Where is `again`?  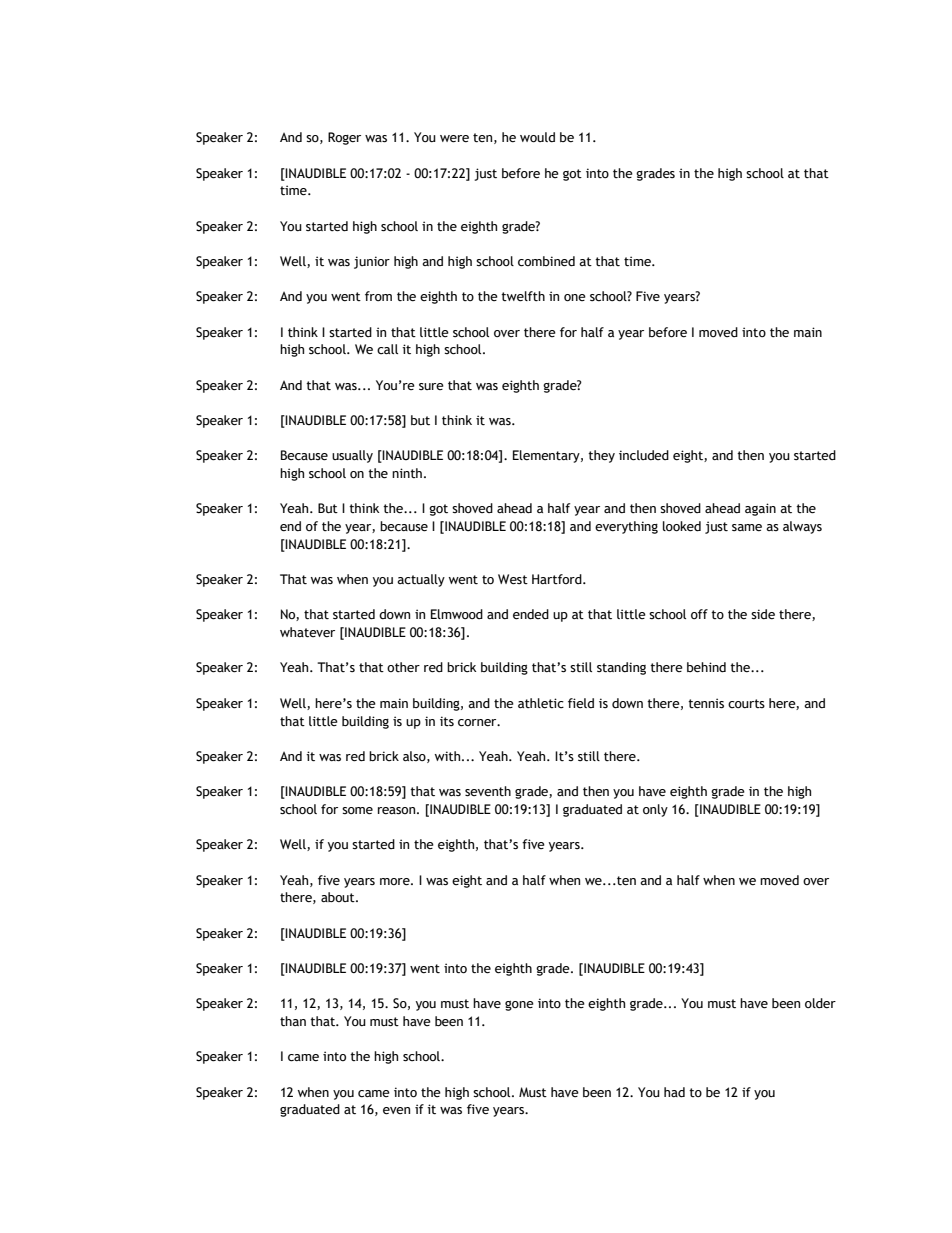
again is located at coordinates (760, 509).
